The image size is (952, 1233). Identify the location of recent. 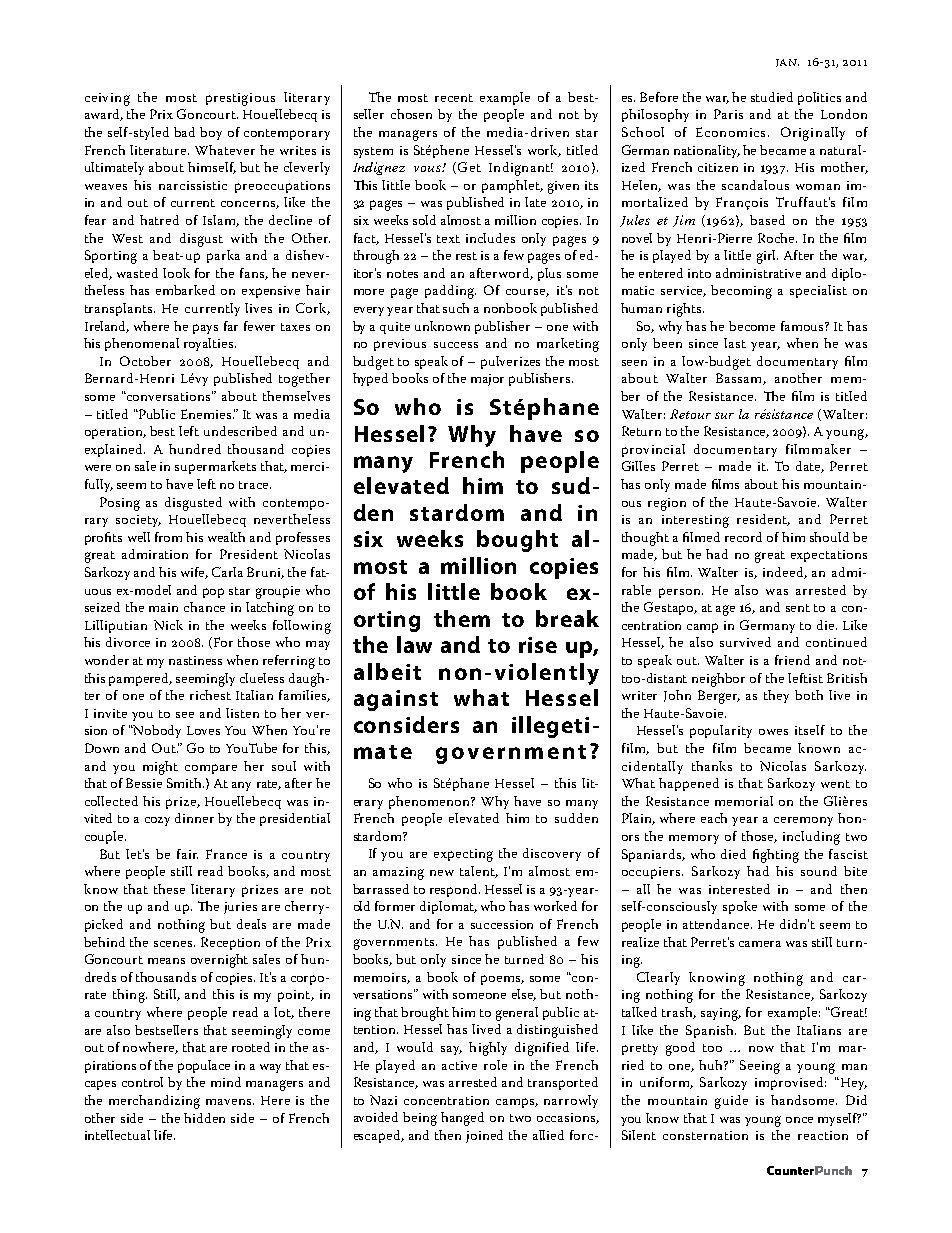
(454, 98).
